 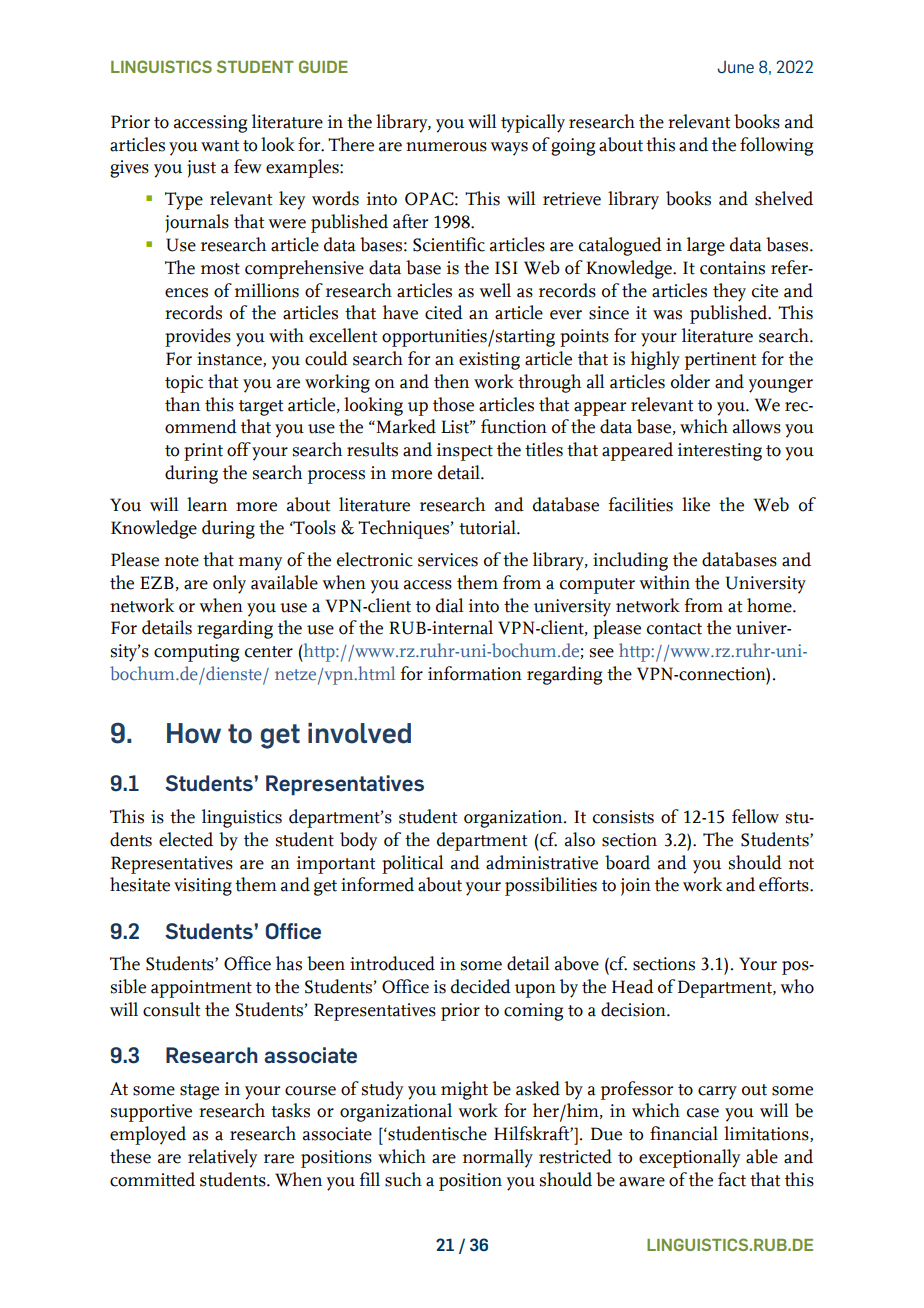 I want to click on contact, so click(x=674, y=629).
